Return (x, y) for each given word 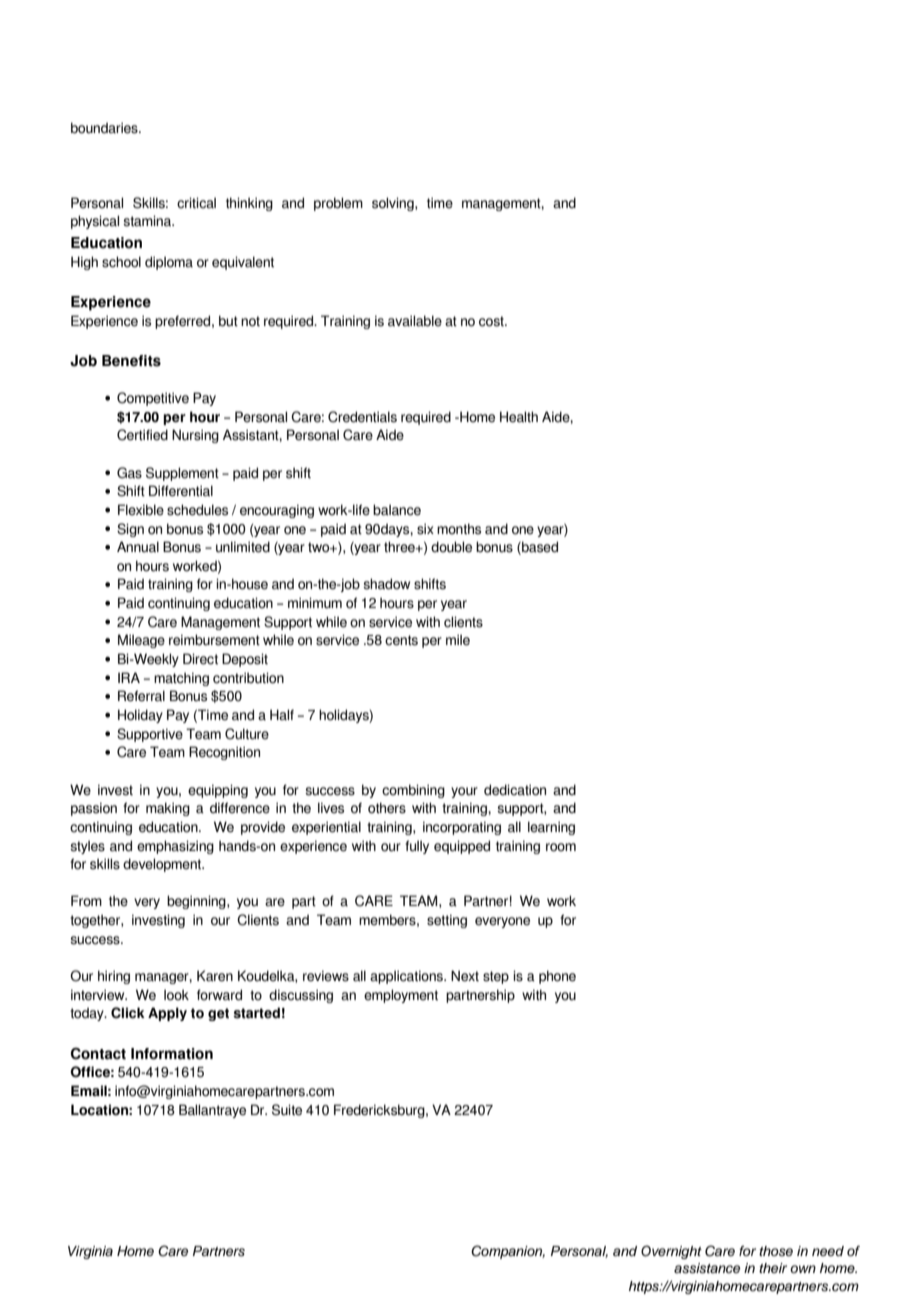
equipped (462, 847)
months (459, 529)
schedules (197, 510)
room (561, 847)
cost (492, 321)
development (163, 865)
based (539, 548)
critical (196, 203)
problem (338, 204)
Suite (287, 1110)
